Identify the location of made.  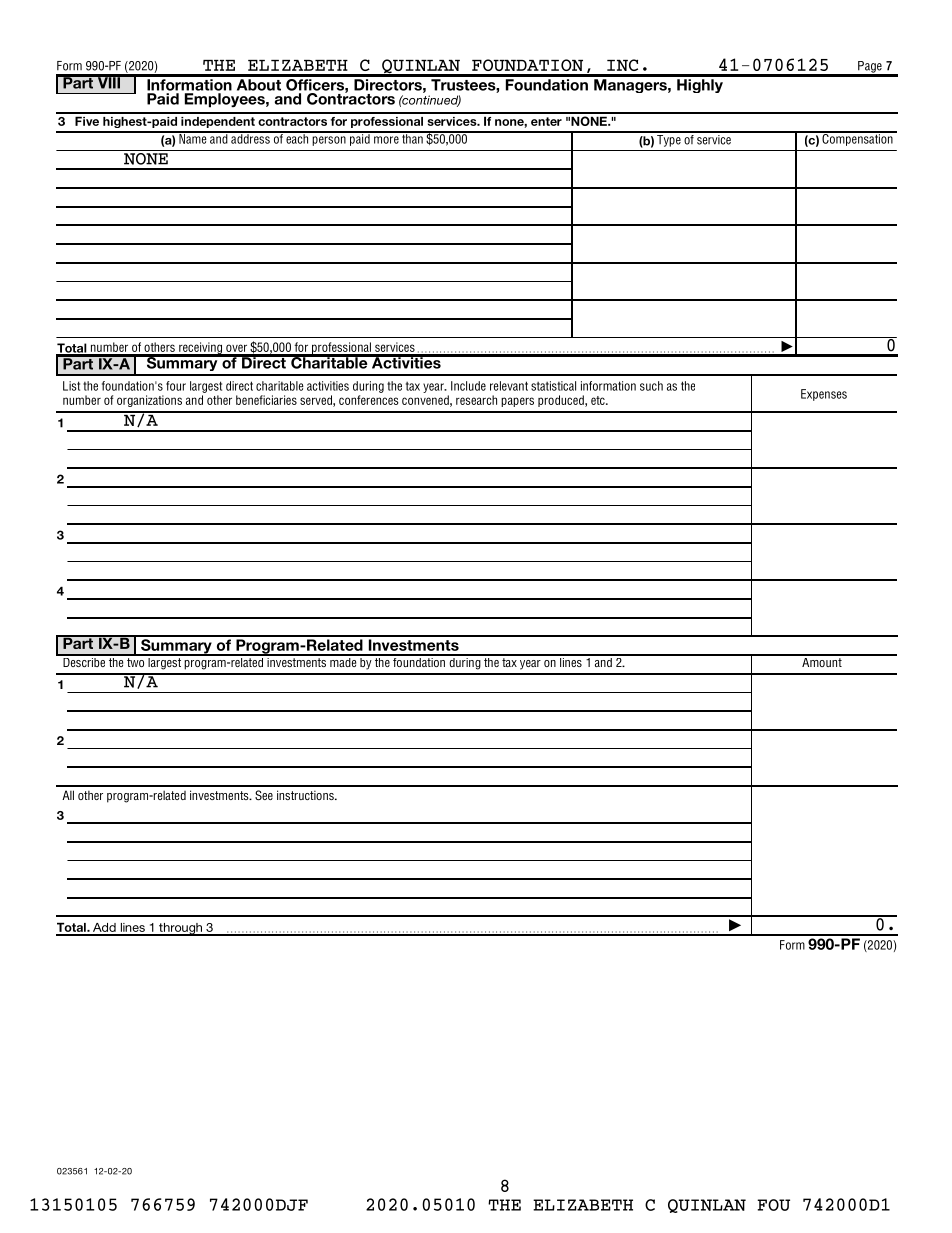
(343, 661).
